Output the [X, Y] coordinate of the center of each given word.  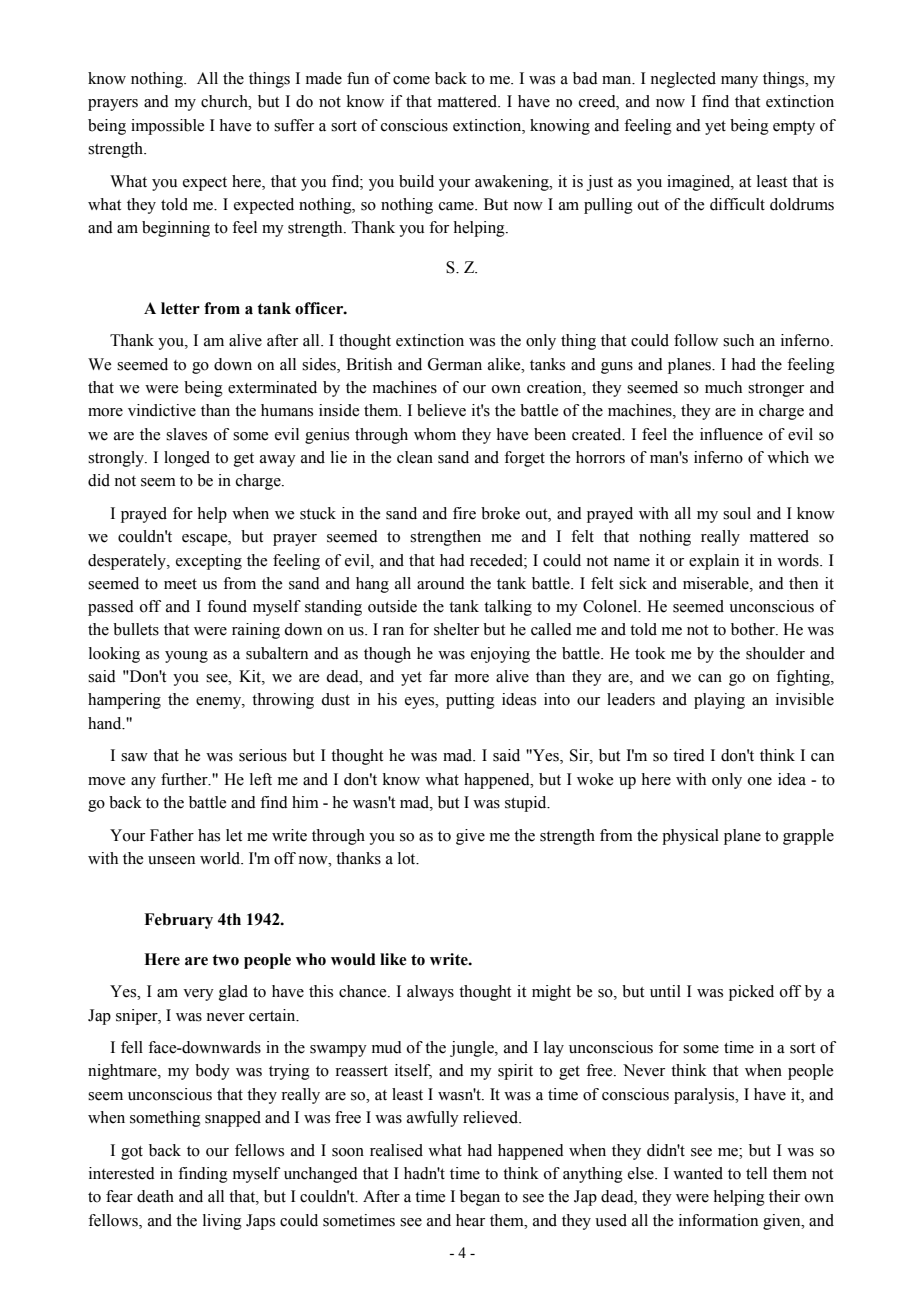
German [455, 364]
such [738, 340]
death [155, 1196]
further [185, 779]
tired [689, 755]
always [430, 993]
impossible [167, 127]
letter [180, 308]
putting [470, 701]
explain [714, 562]
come [411, 80]
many [739, 82]
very [198, 995]
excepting [209, 562]
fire [464, 513]
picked [751, 993]
